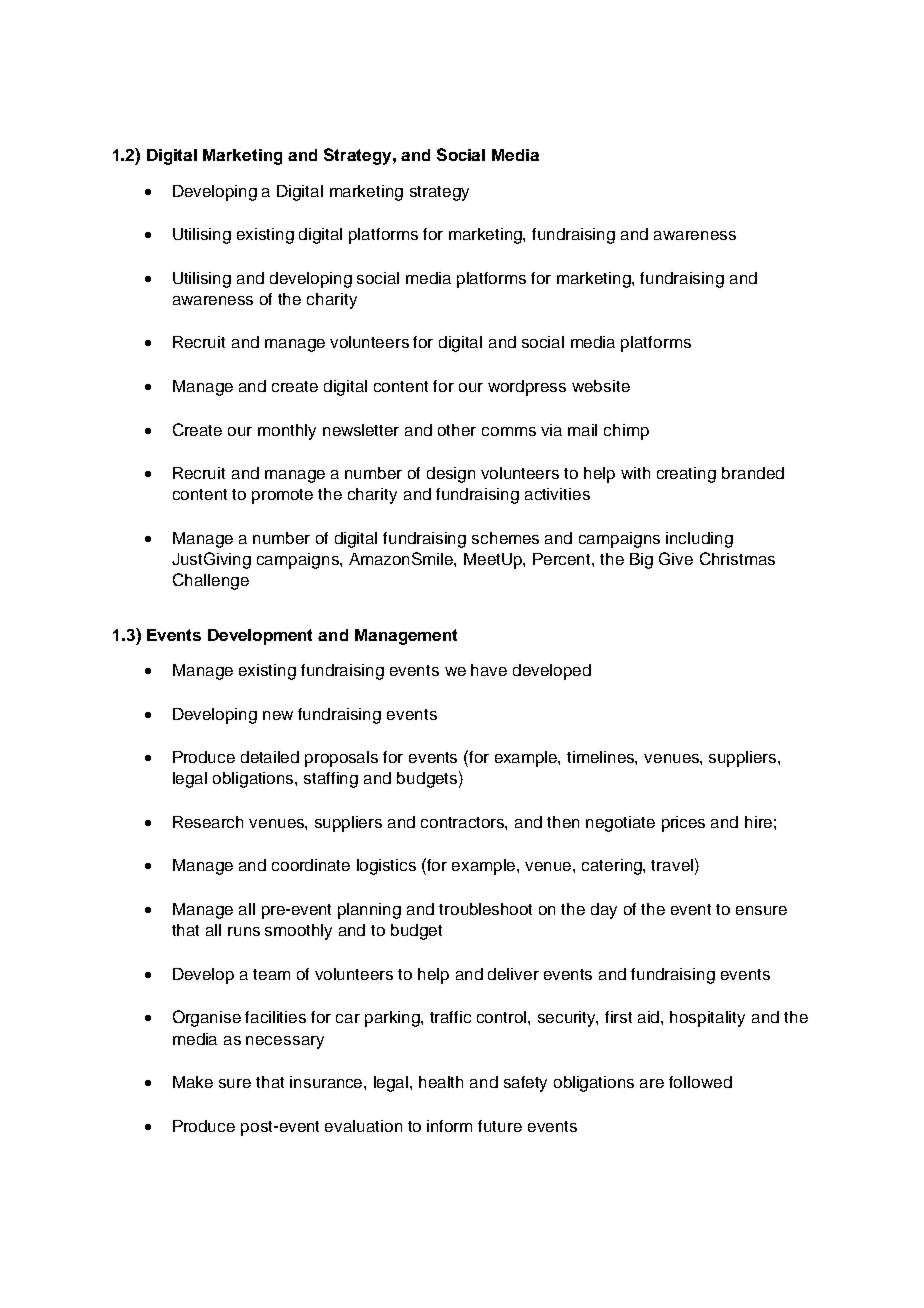  What do you see at coordinates (211, 581) in the screenshot?
I see `Challenge` at bounding box center [211, 581].
